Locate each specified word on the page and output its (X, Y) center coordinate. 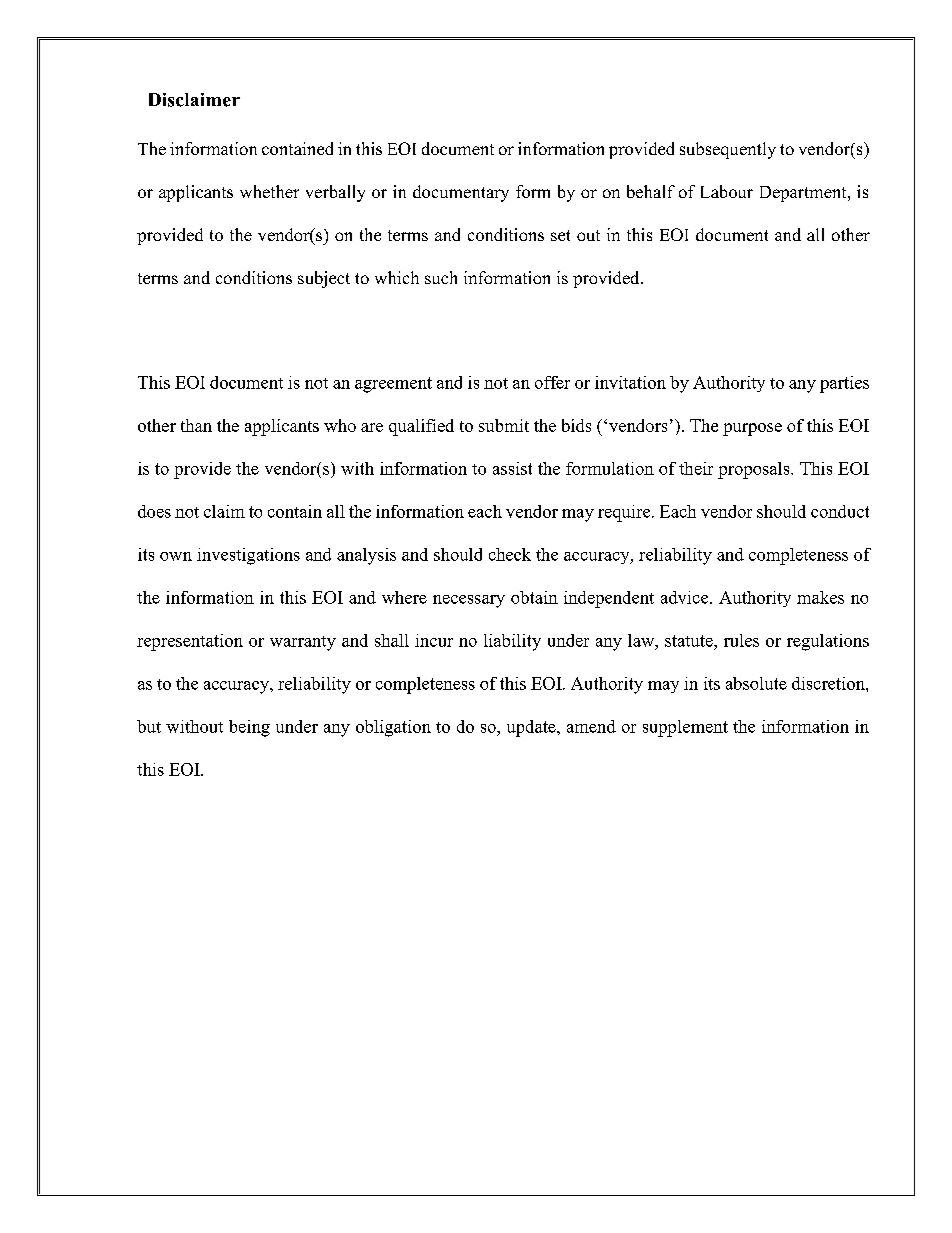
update (532, 728)
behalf (651, 191)
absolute (756, 683)
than (196, 425)
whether (269, 191)
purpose (752, 429)
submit (504, 425)
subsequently (728, 150)
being (249, 728)
